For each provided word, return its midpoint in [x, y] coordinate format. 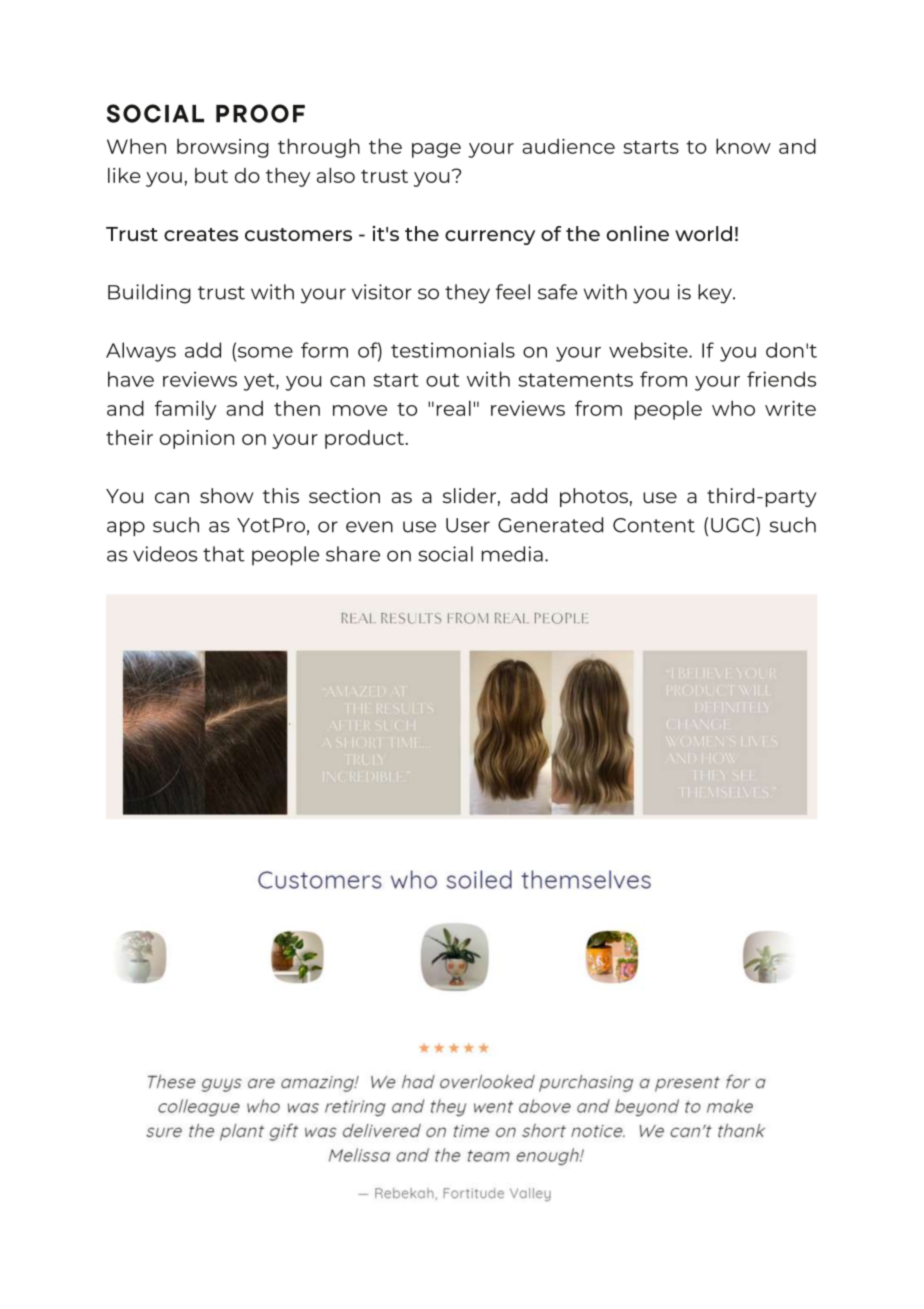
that [224, 554]
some [264, 352]
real [454, 408]
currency [490, 237]
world [703, 233]
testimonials [453, 350]
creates [201, 234]
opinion [197, 439]
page [436, 150]
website [649, 350]
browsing [223, 148]
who [733, 408]
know [743, 146]
